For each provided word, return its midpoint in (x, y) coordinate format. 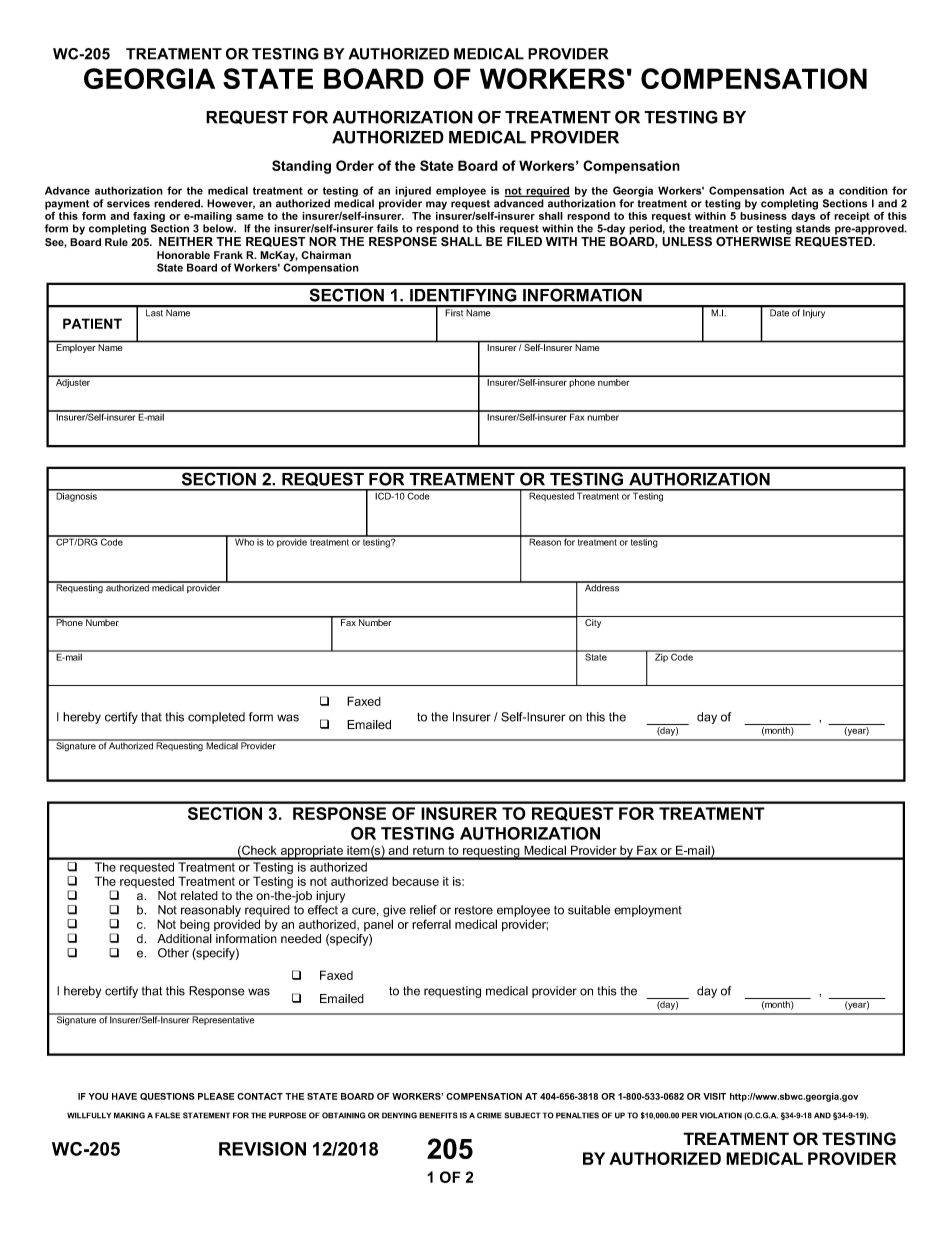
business (763, 216)
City (593, 623)
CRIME (489, 1115)
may (436, 205)
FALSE (167, 1115)
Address (602, 587)
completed (216, 718)
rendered (178, 203)
